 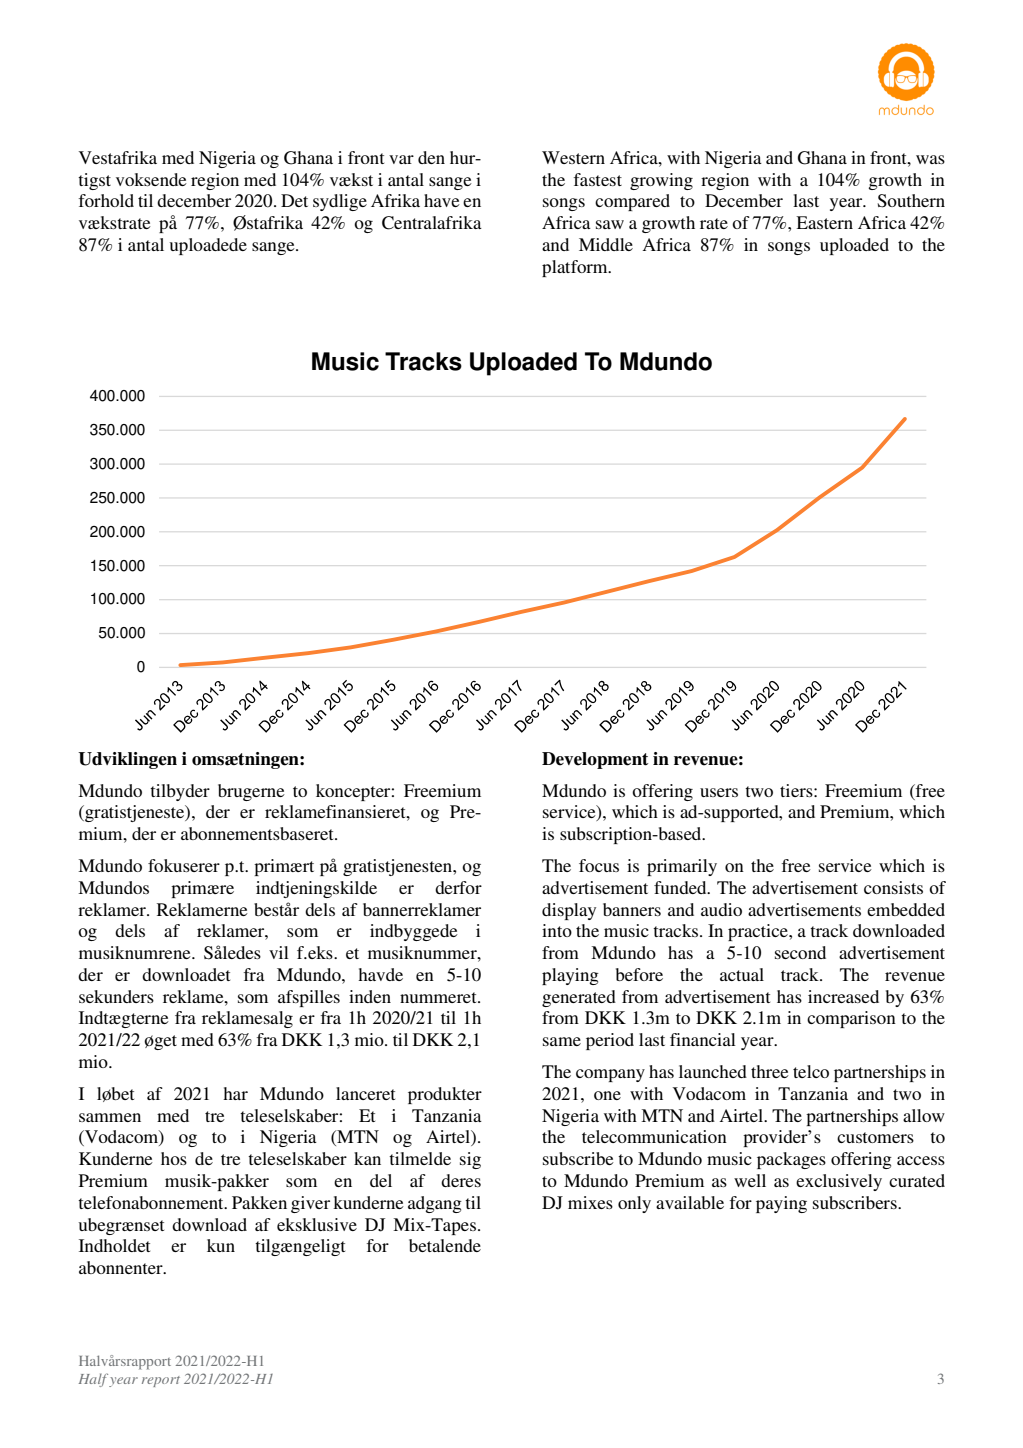 I want to click on paying, so click(x=781, y=1204).
